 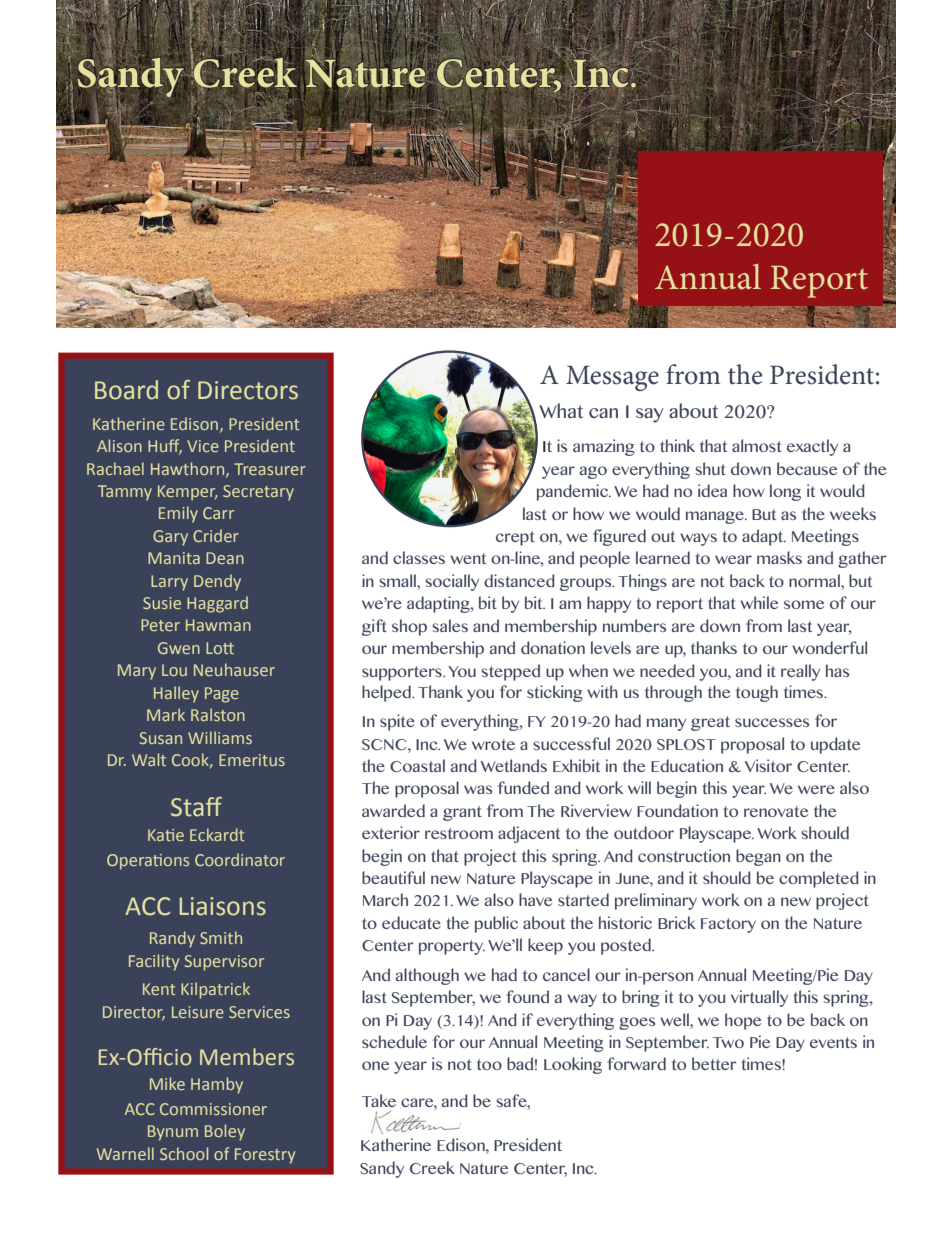 I want to click on What, so click(x=561, y=410).
